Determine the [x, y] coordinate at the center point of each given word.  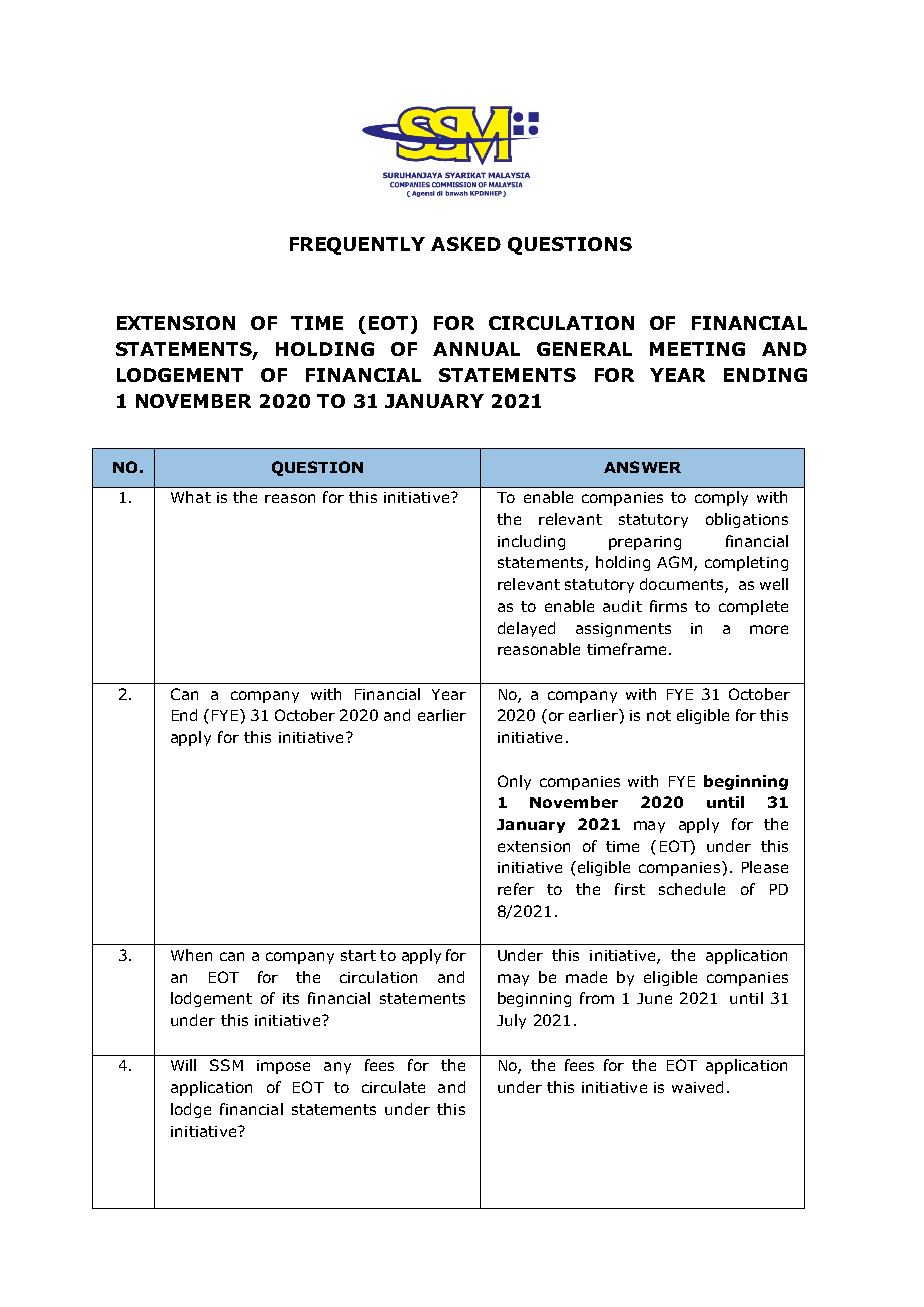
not [659, 715]
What [191, 497]
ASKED [466, 244]
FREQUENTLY [357, 246]
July [511, 1021]
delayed [526, 629]
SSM [226, 1065]
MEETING [697, 349]
